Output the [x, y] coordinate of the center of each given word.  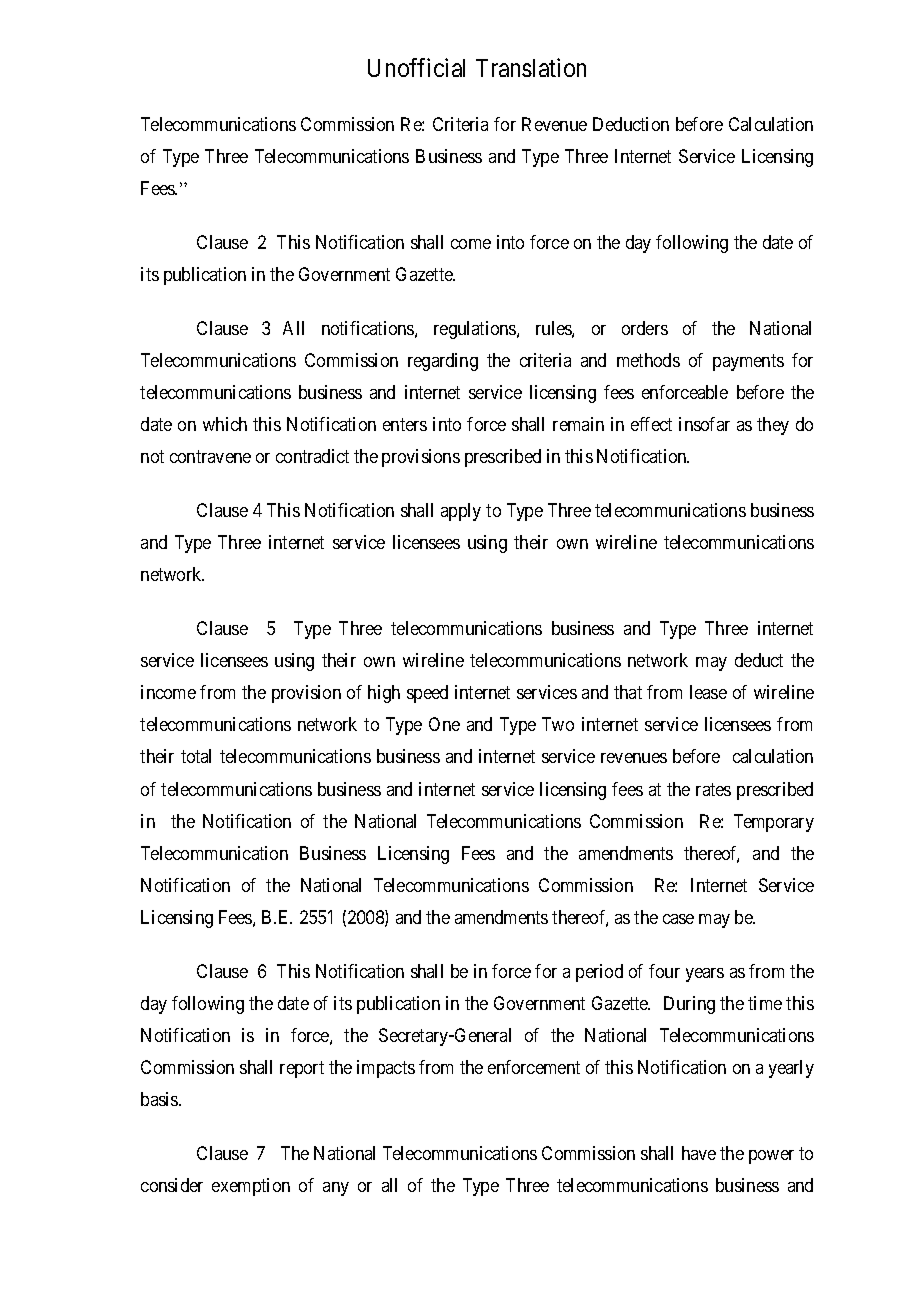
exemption [251, 1187]
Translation [531, 67]
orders [645, 328]
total [196, 756]
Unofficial [416, 67]
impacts [386, 1069]
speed [427, 694]
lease [708, 692]
